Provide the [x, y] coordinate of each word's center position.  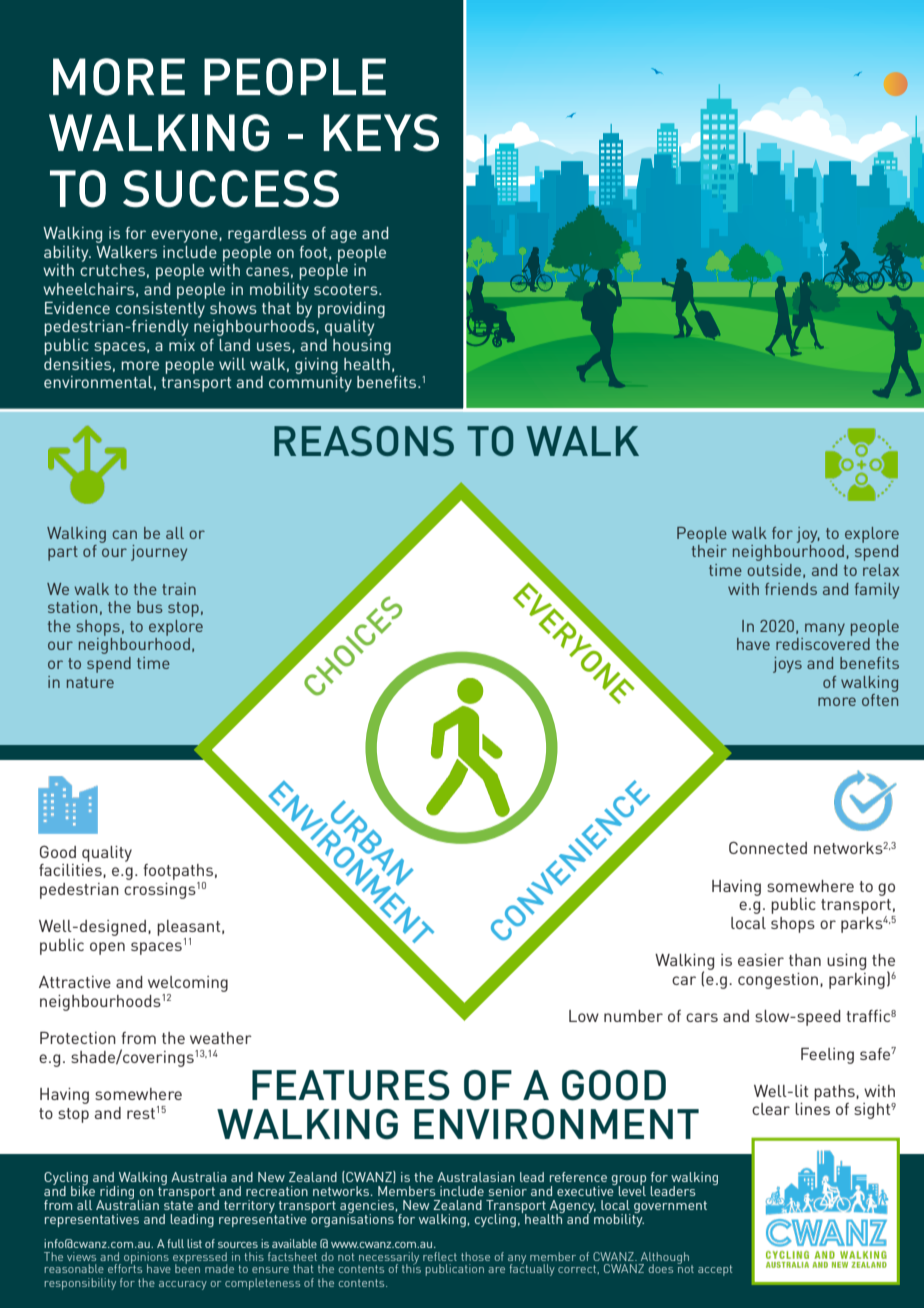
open [107, 948]
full [175, 1243]
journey [159, 553]
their [709, 551]
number [633, 1016]
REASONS [364, 441]
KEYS [381, 133]
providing [351, 310]
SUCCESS [231, 189]
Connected [768, 847]
